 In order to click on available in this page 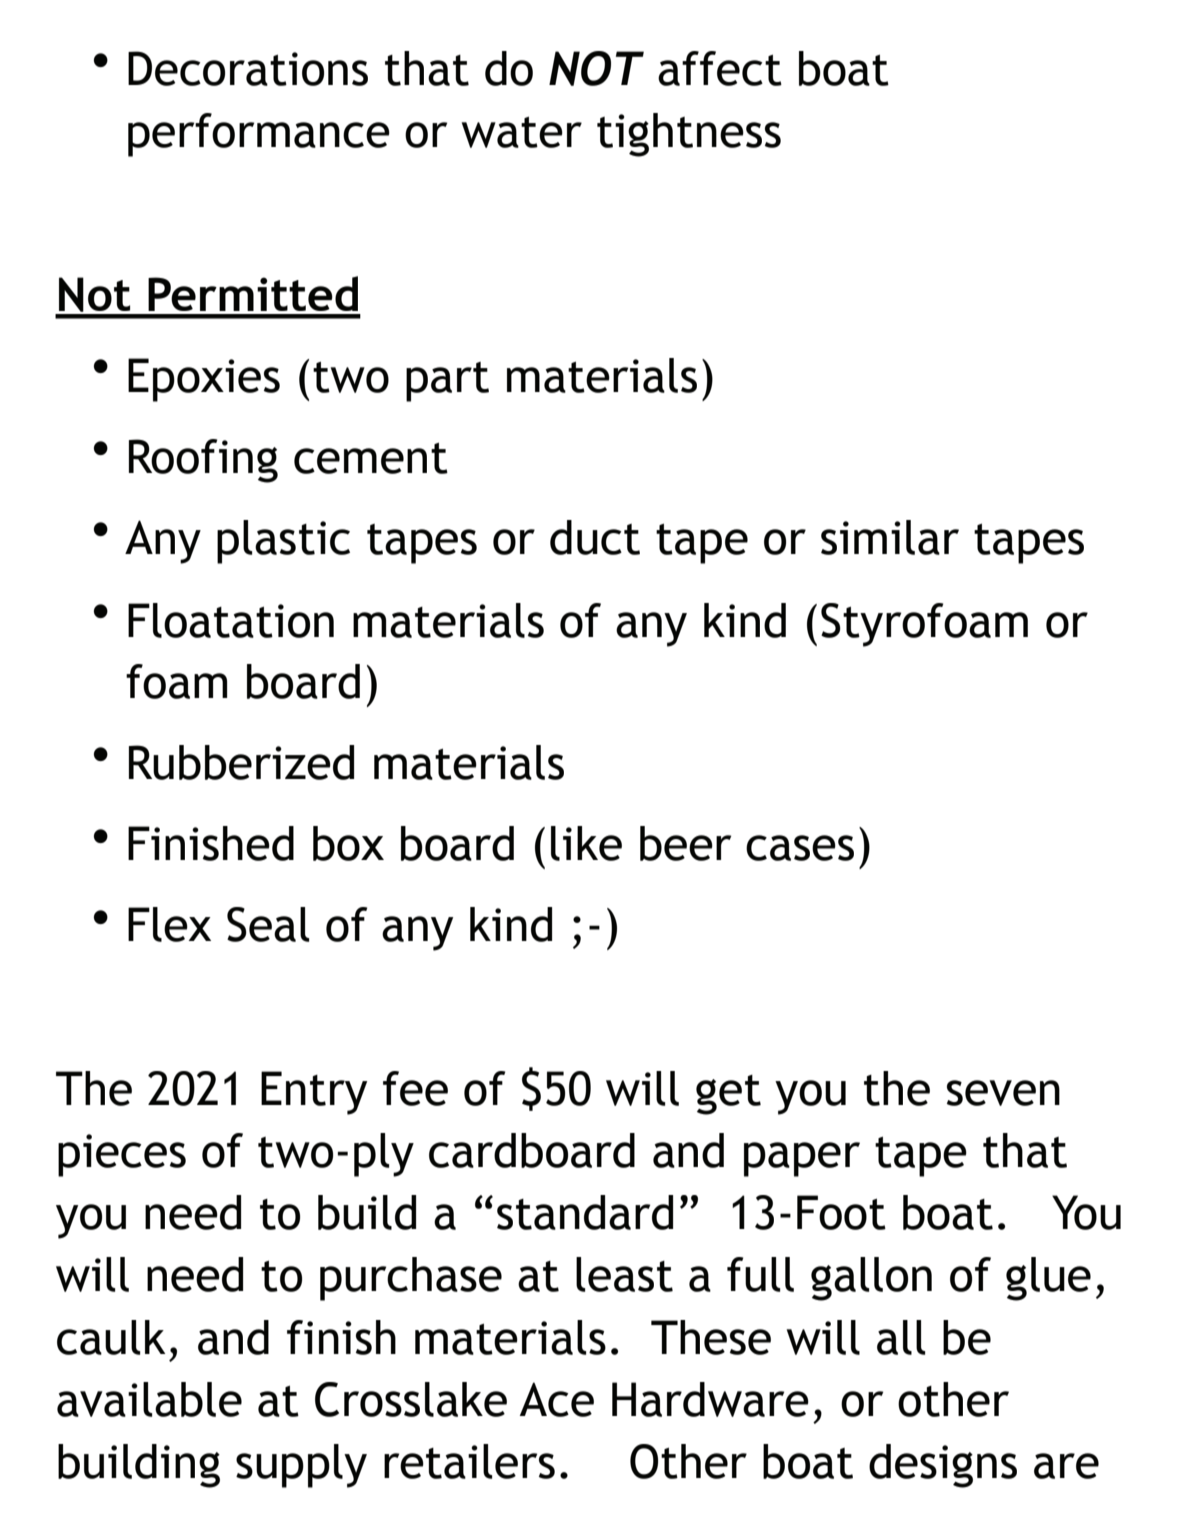, I will do `click(149, 1399)`.
